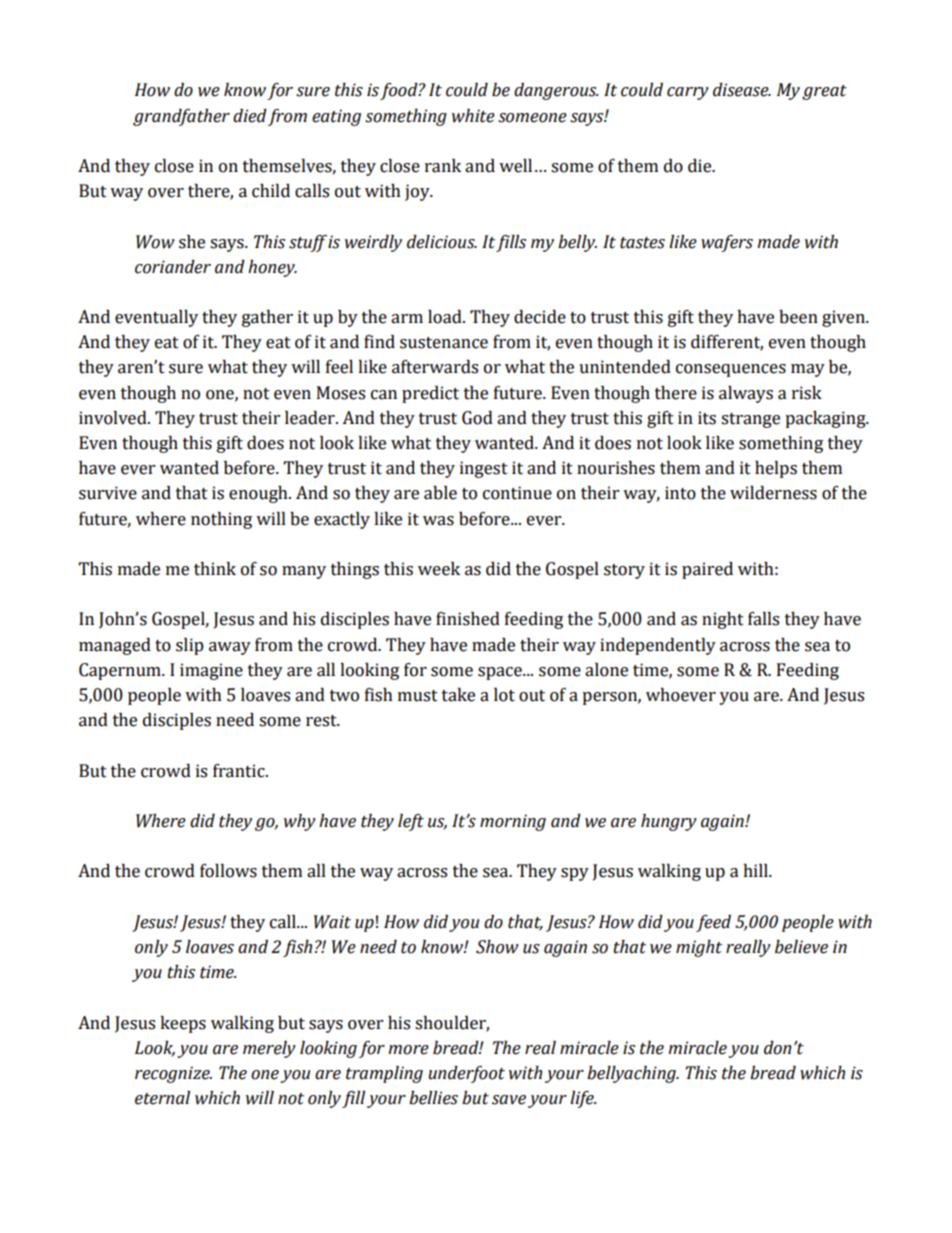 Image resolution: width=952 pixels, height=1233 pixels. Describe the element at coordinates (181, 117) in the page. I see `grandfather` at that location.
